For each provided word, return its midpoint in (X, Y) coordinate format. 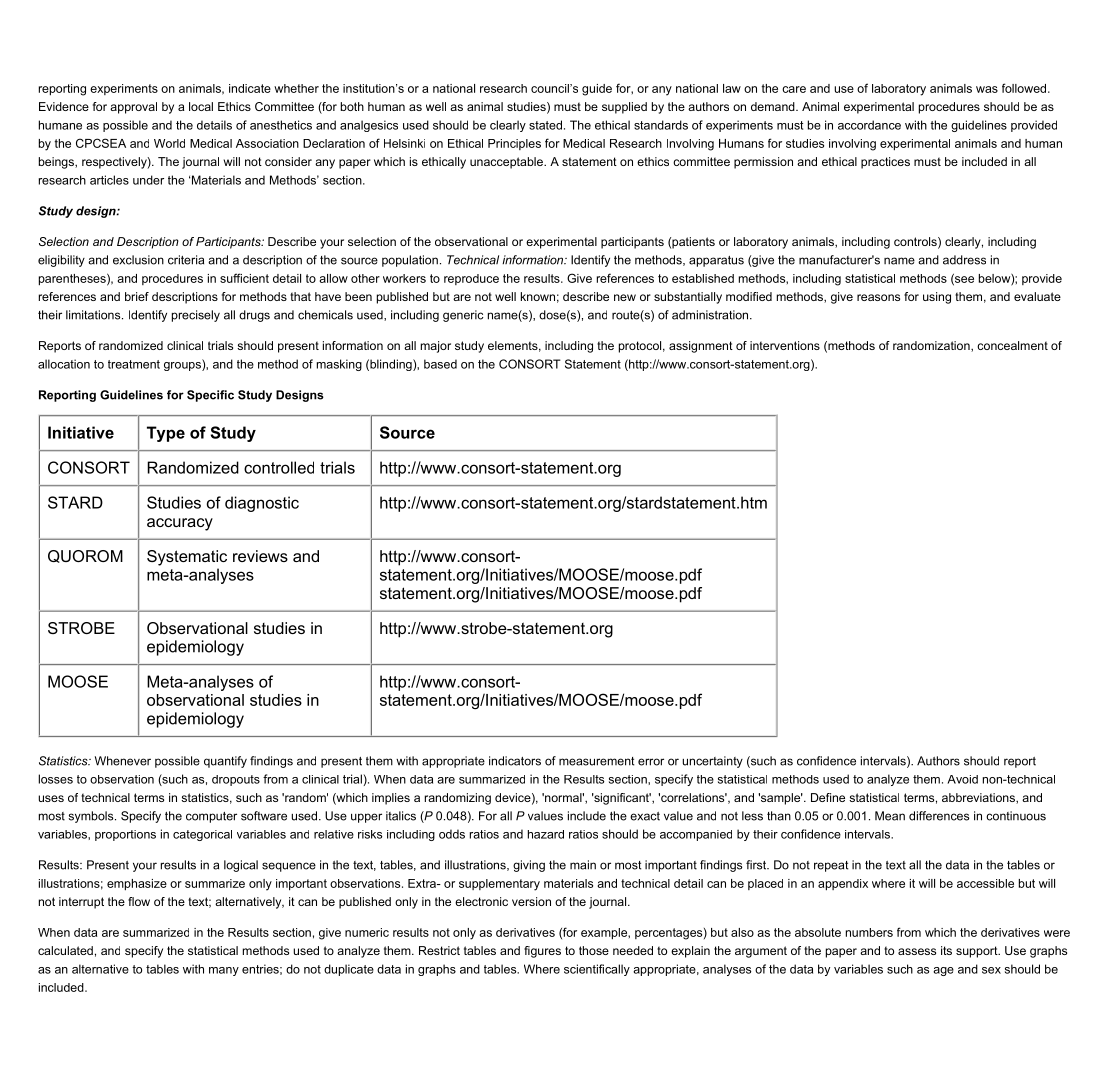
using (937, 298)
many (224, 971)
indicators (515, 761)
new (625, 297)
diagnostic (262, 504)
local (201, 106)
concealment (1012, 345)
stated (545, 125)
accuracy (180, 524)
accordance (869, 125)
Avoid (962, 779)
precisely (196, 316)
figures (542, 952)
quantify (225, 762)
